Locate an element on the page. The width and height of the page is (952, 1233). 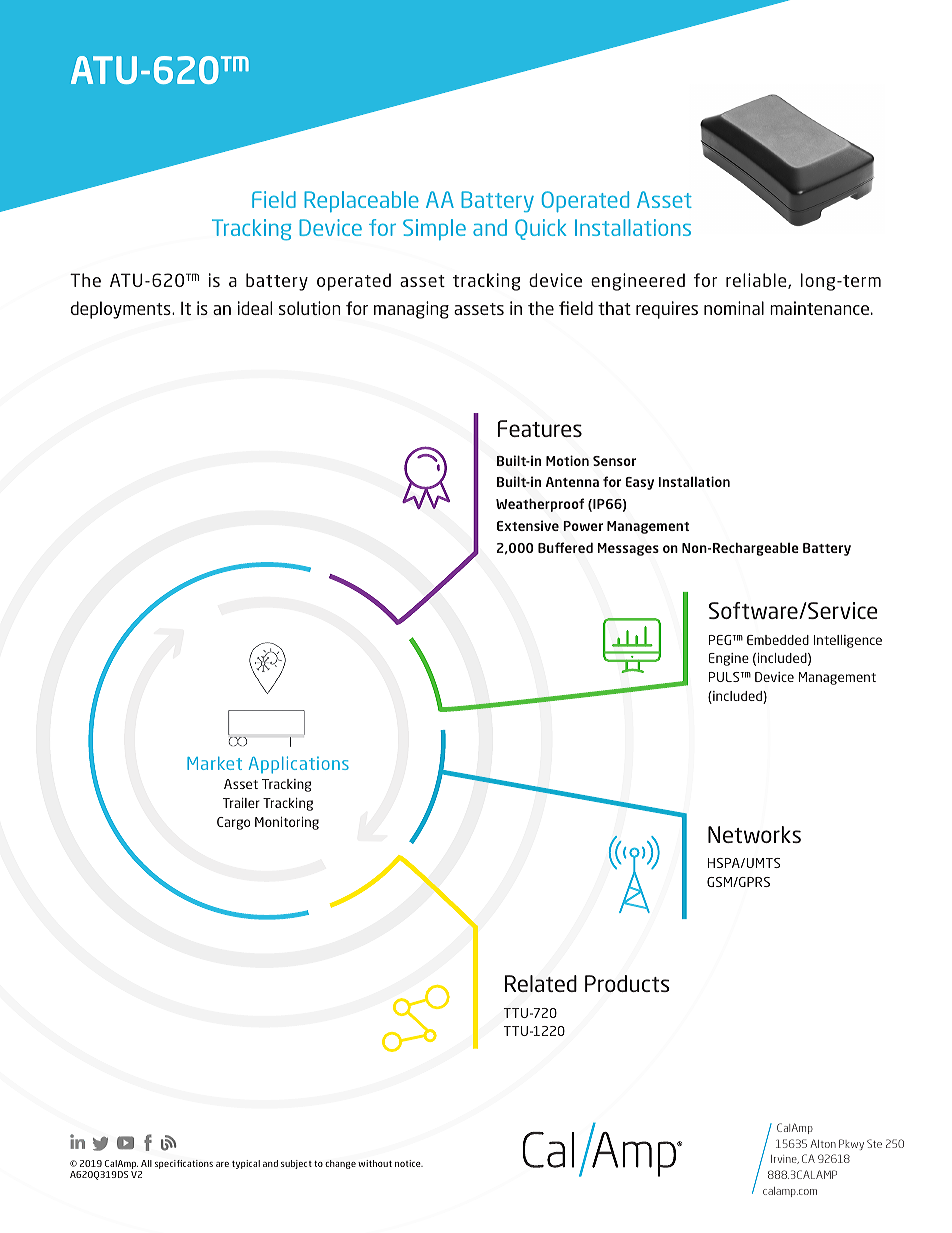
specifications is located at coordinates (184, 1164).
